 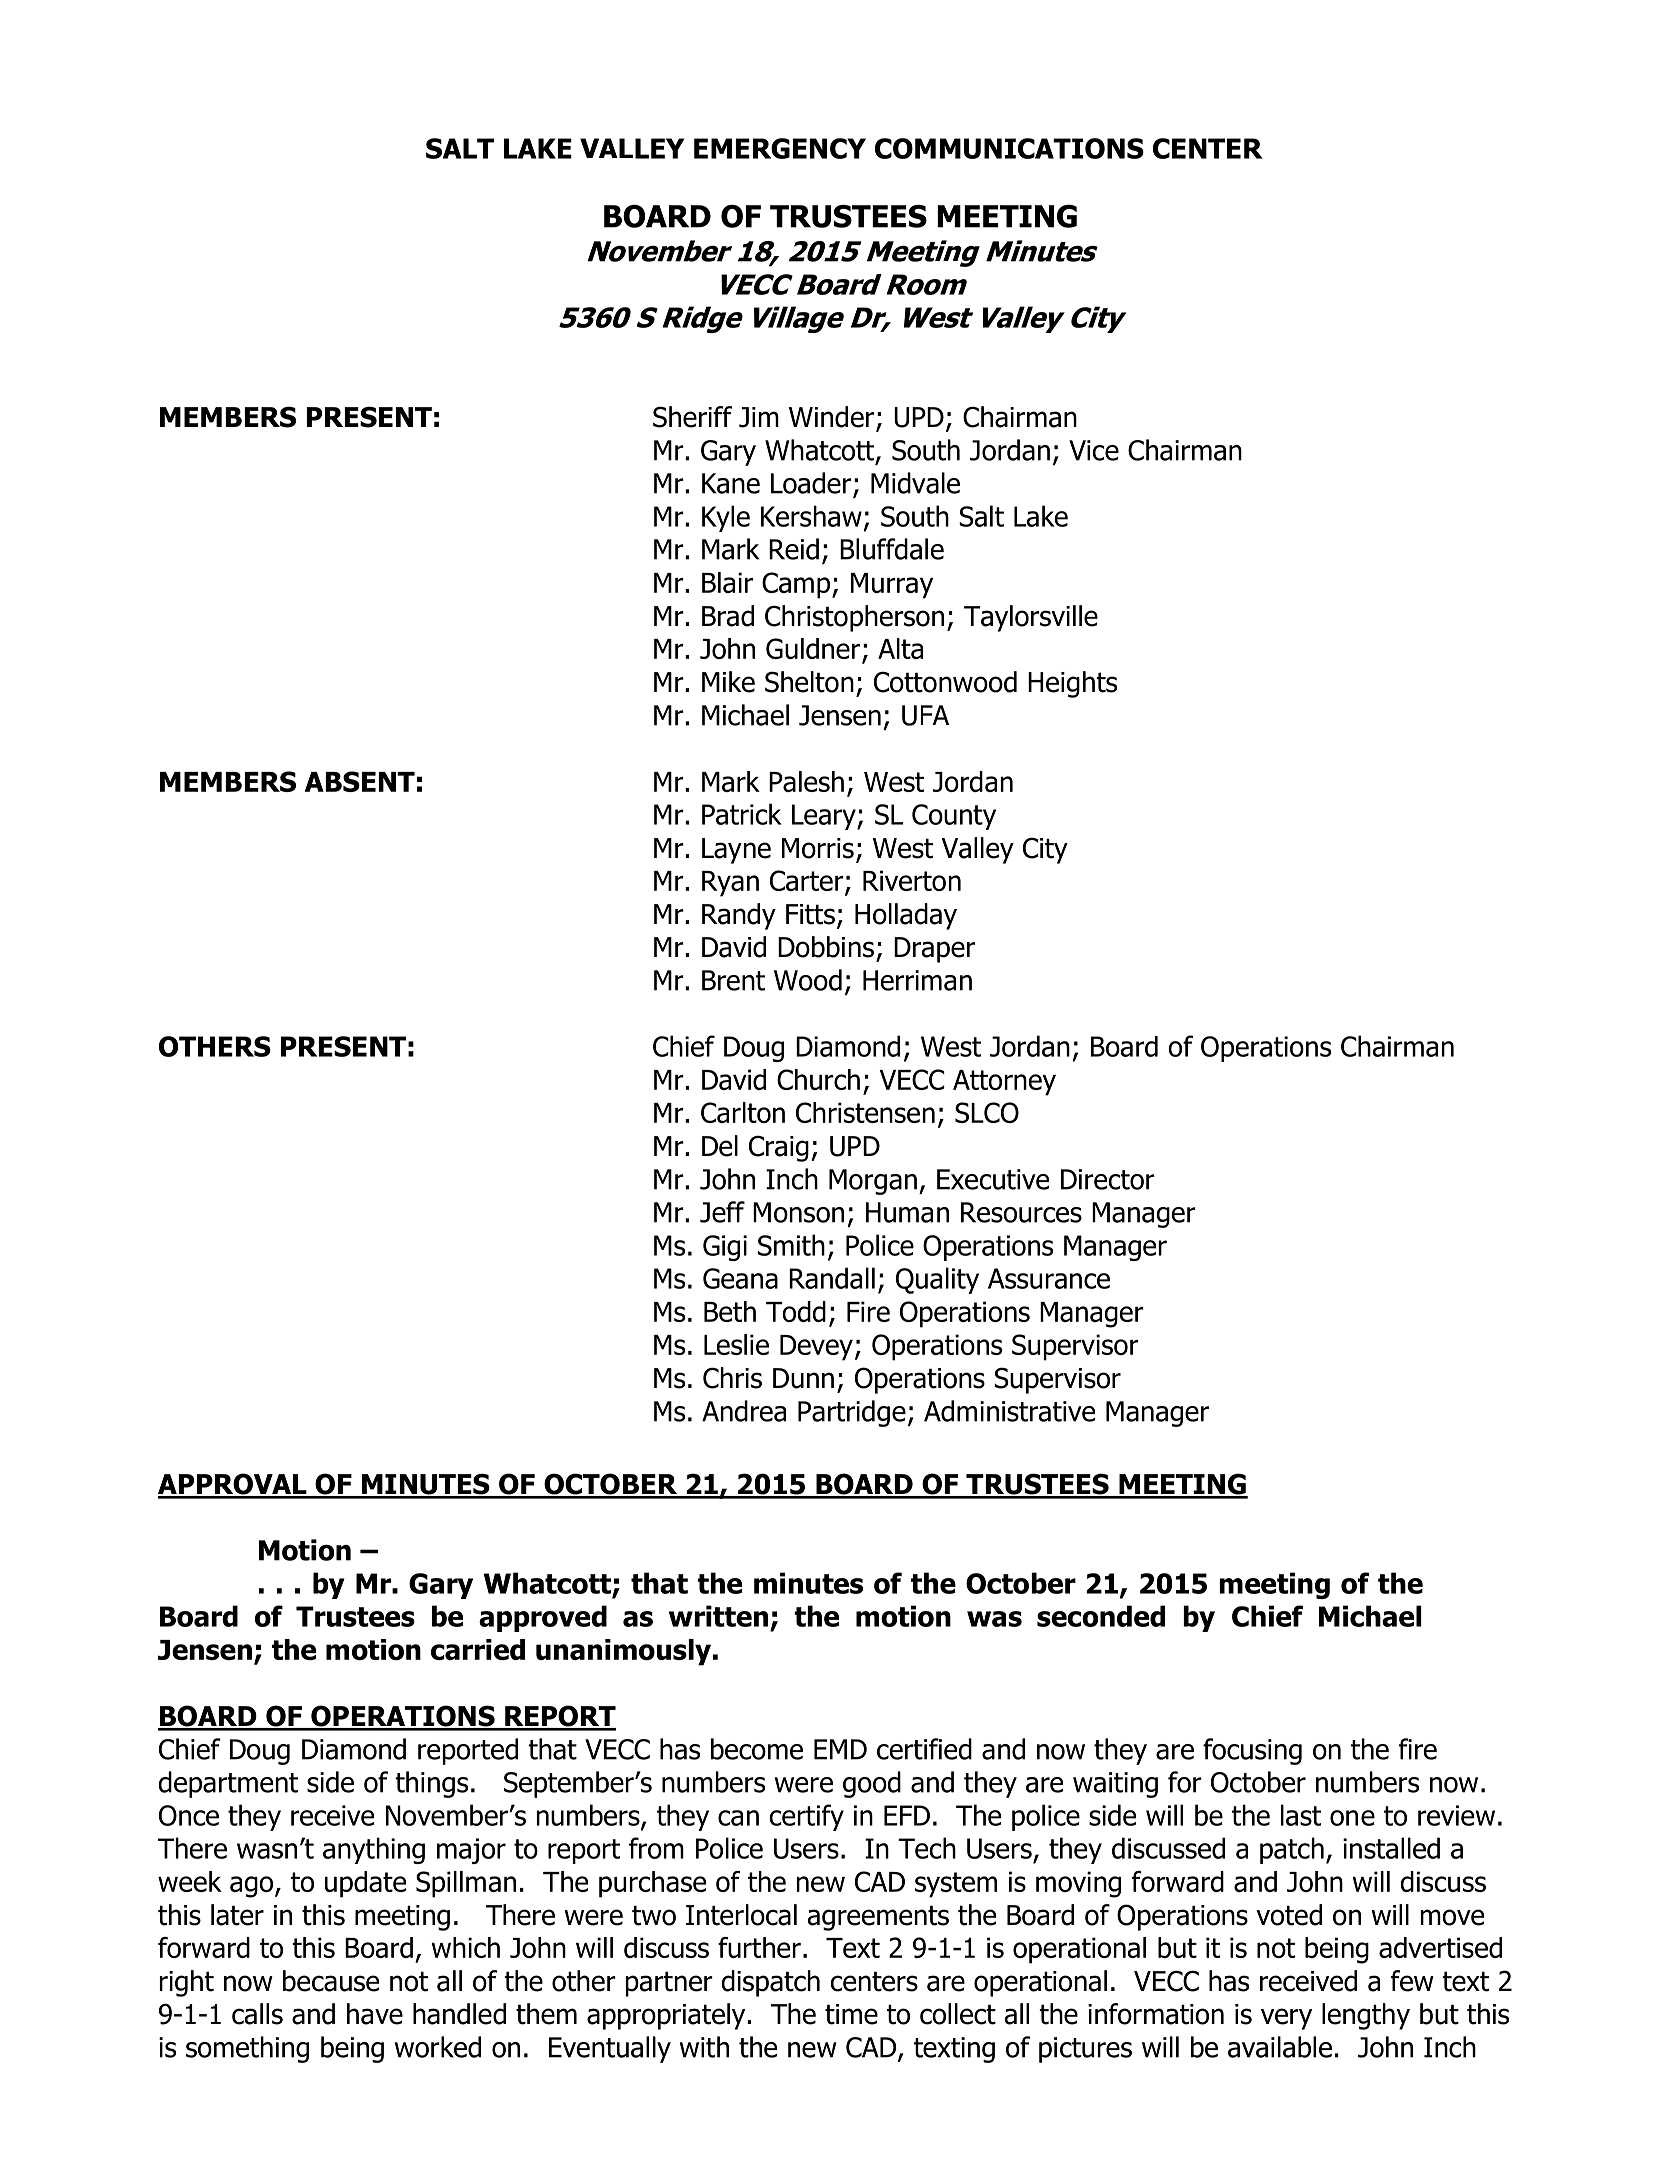 I want to click on COMMUNICATIONS, so click(x=1009, y=148).
